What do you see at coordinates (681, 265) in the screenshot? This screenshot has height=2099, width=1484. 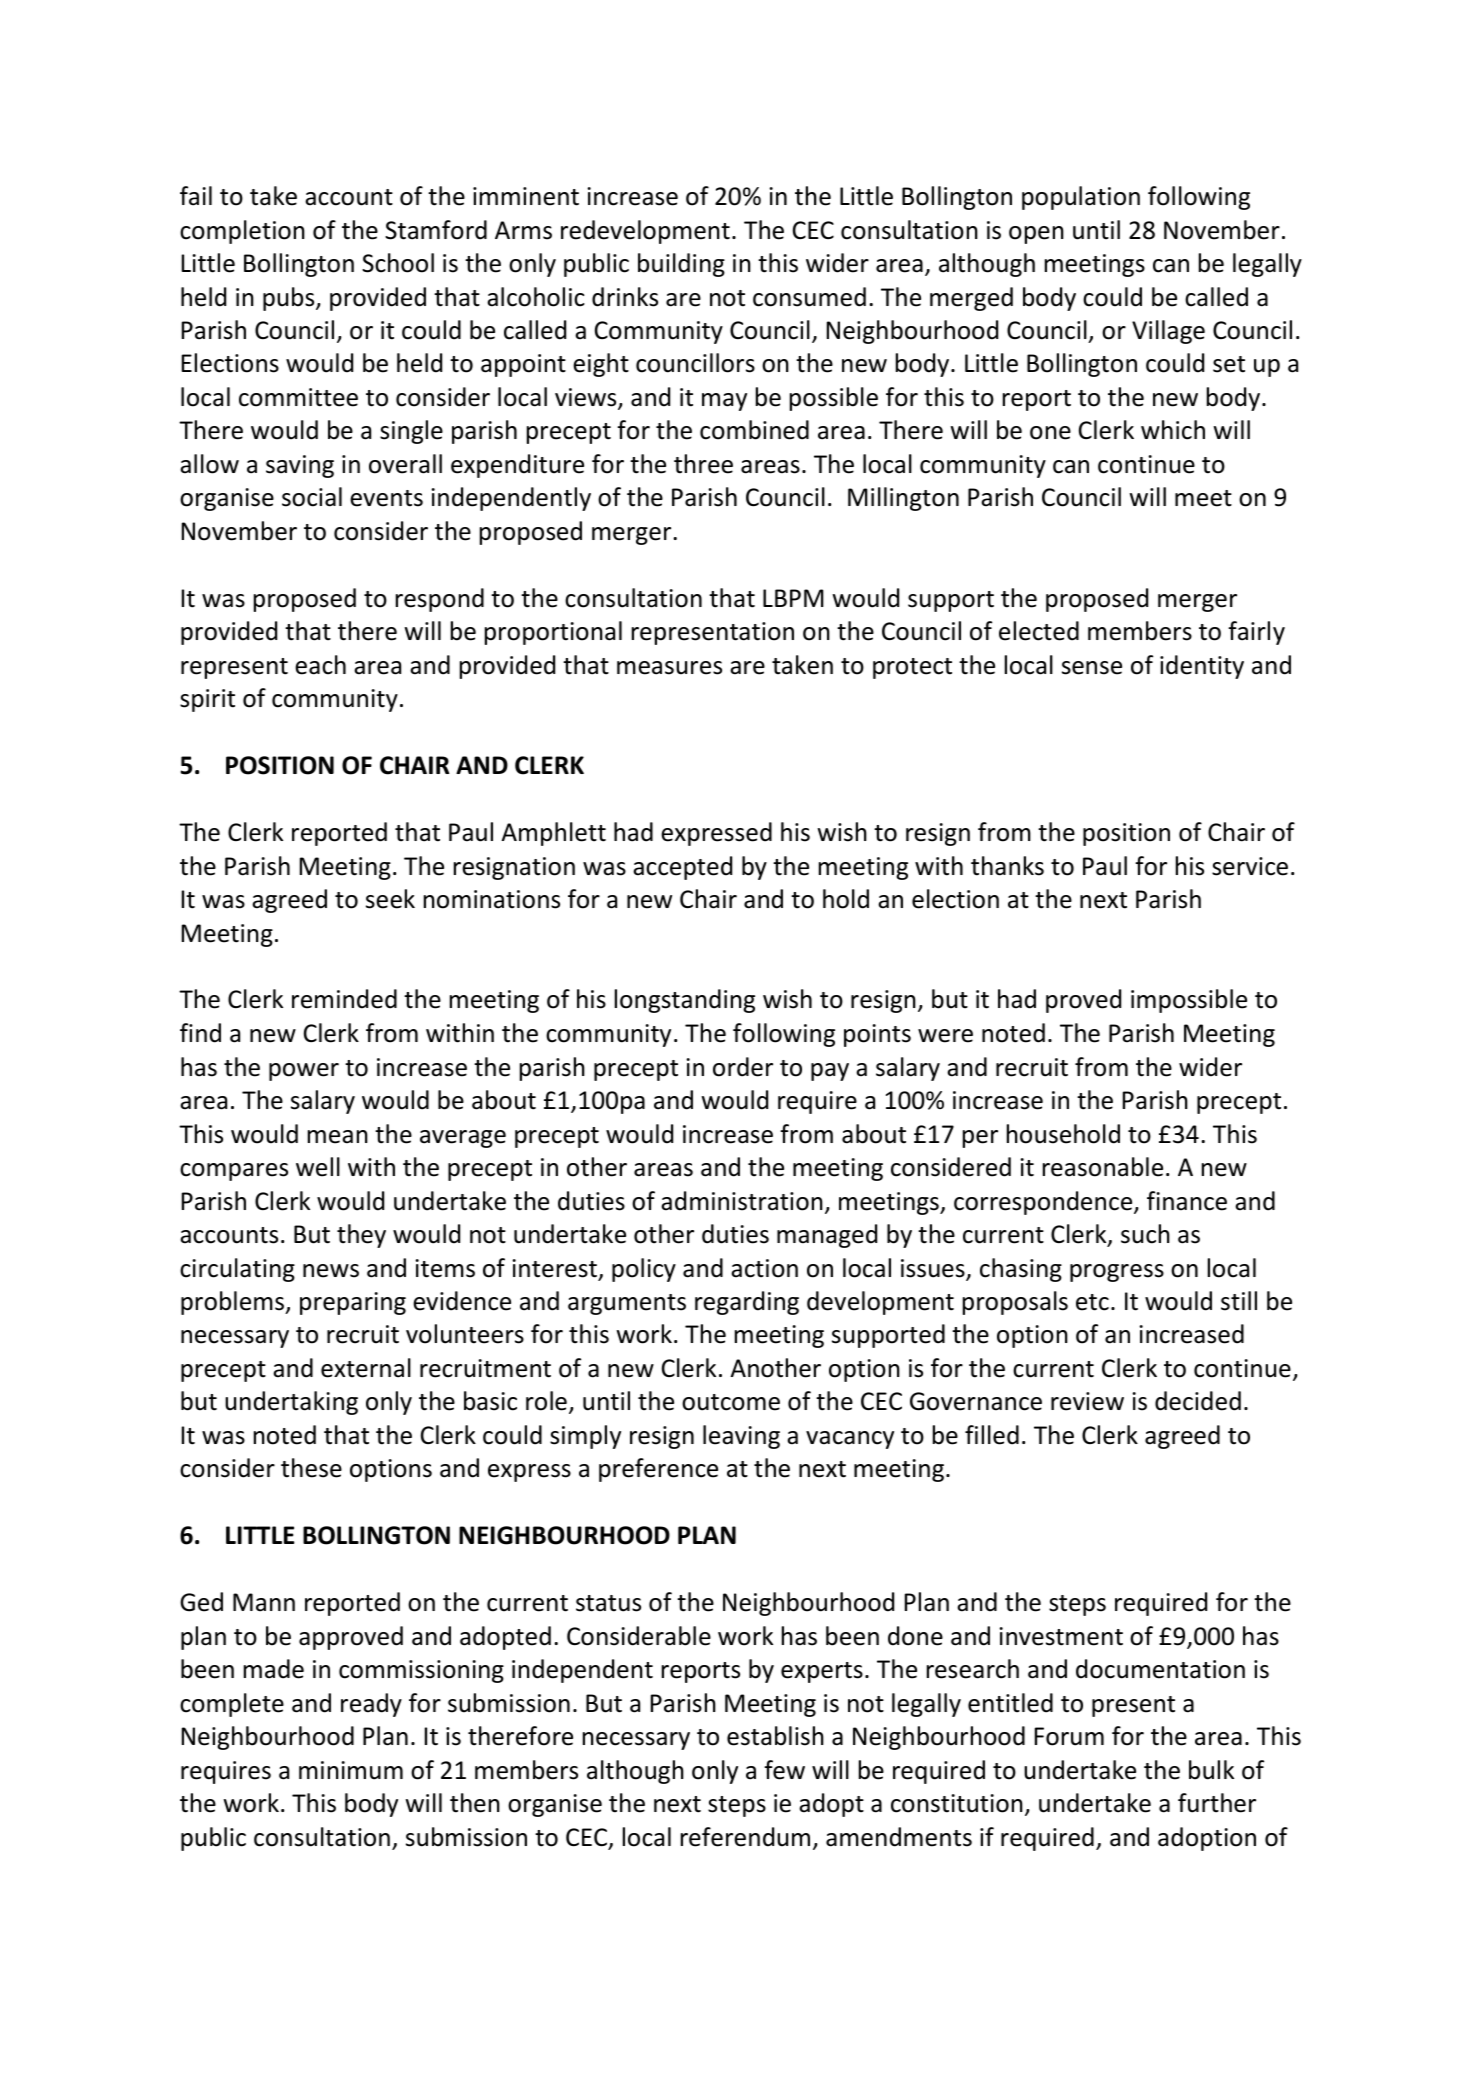 I see `building` at bounding box center [681, 265].
